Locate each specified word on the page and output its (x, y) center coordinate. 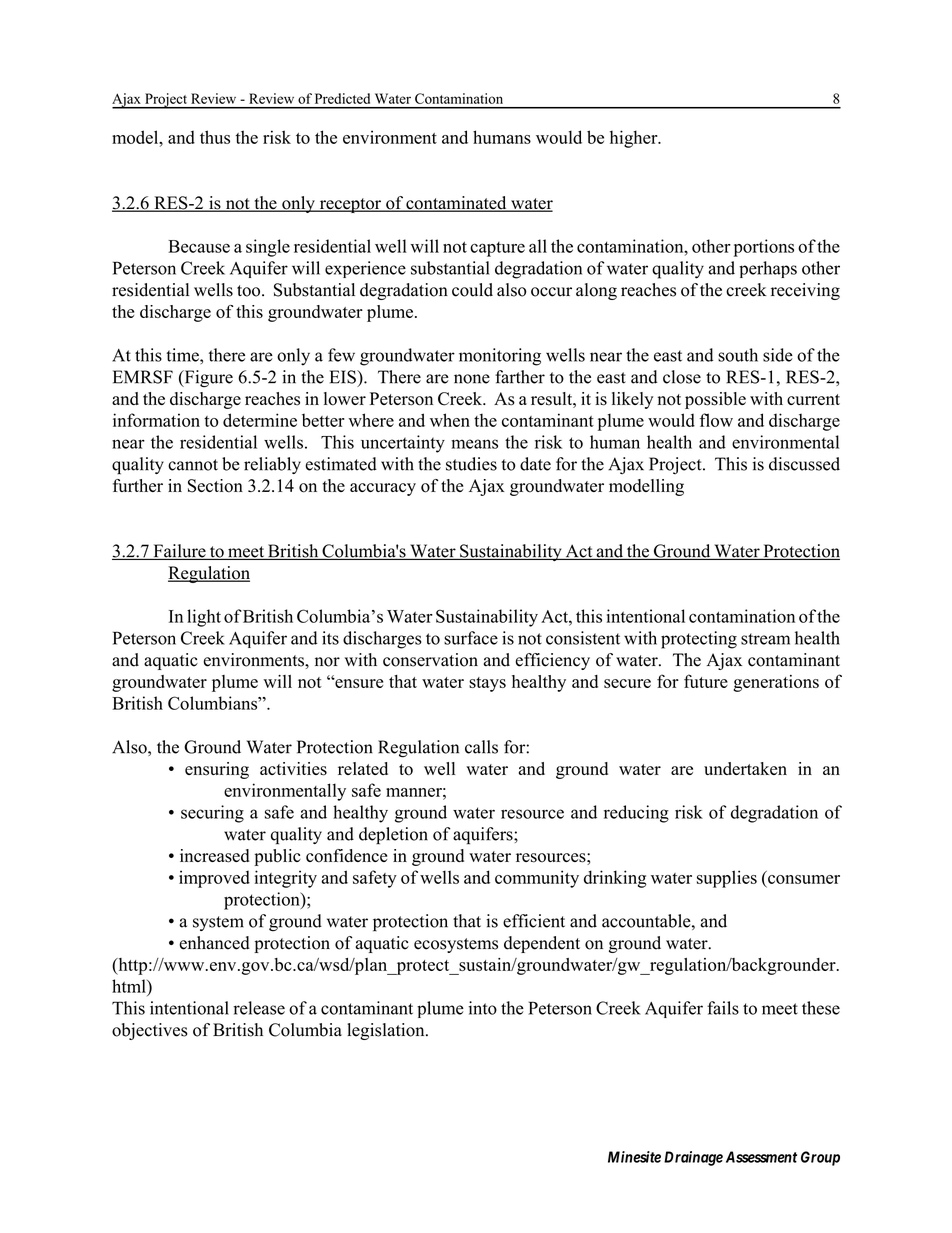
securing (212, 814)
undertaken (745, 768)
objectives (150, 1031)
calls (481, 747)
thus (215, 137)
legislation (387, 1031)
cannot (193, 465)
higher (635, 139)
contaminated (456, 204)
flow (716, 420)
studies (471, 464)
